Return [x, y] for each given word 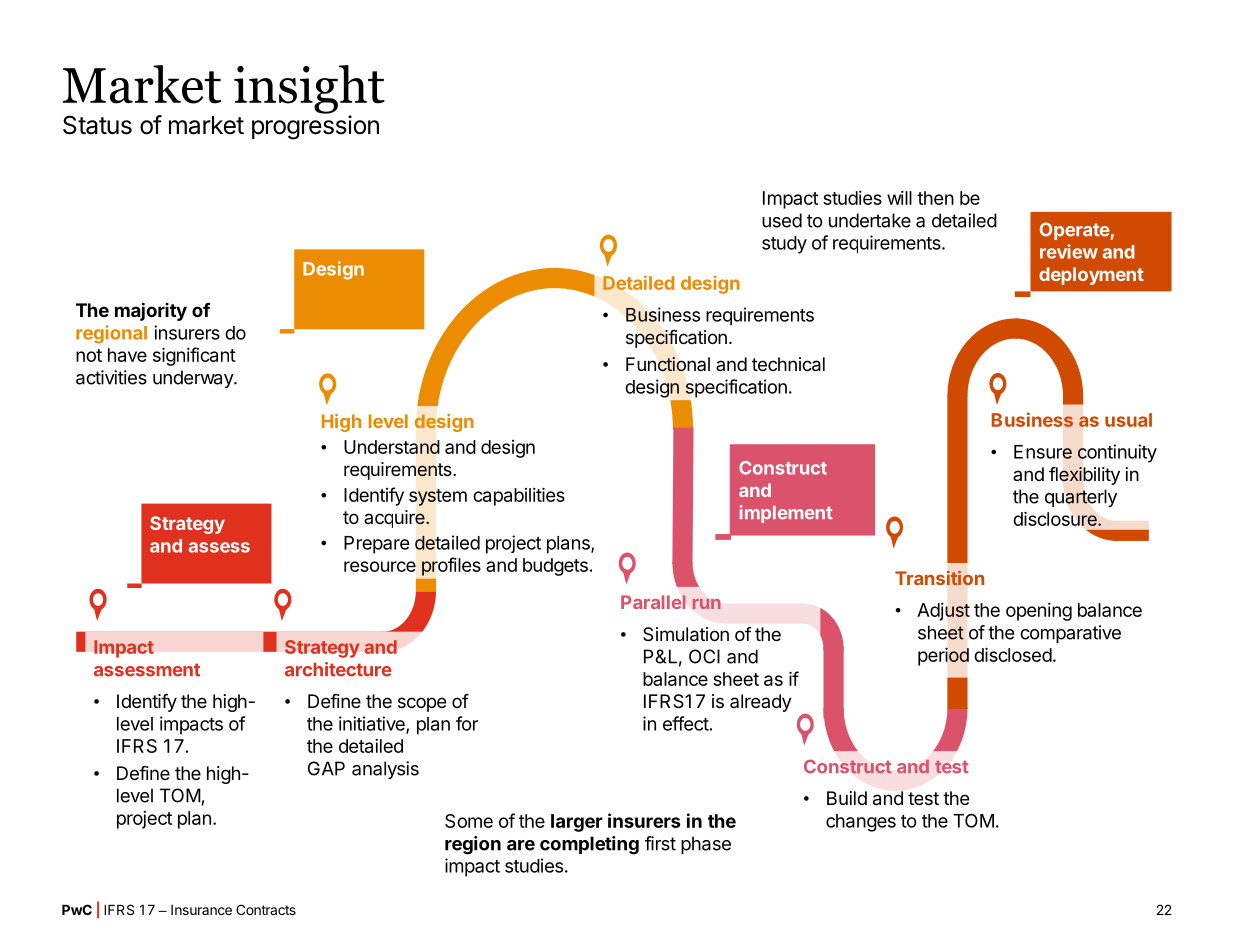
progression [315, 127]
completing [589, 845]
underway [194, 379]
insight [309, 90]
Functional [668, 364]
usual [1128, 420]
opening [1039, 611]
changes [861, 823]
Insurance [201, 910]
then [935, 198]
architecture [338, 669]
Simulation [686, 634]
